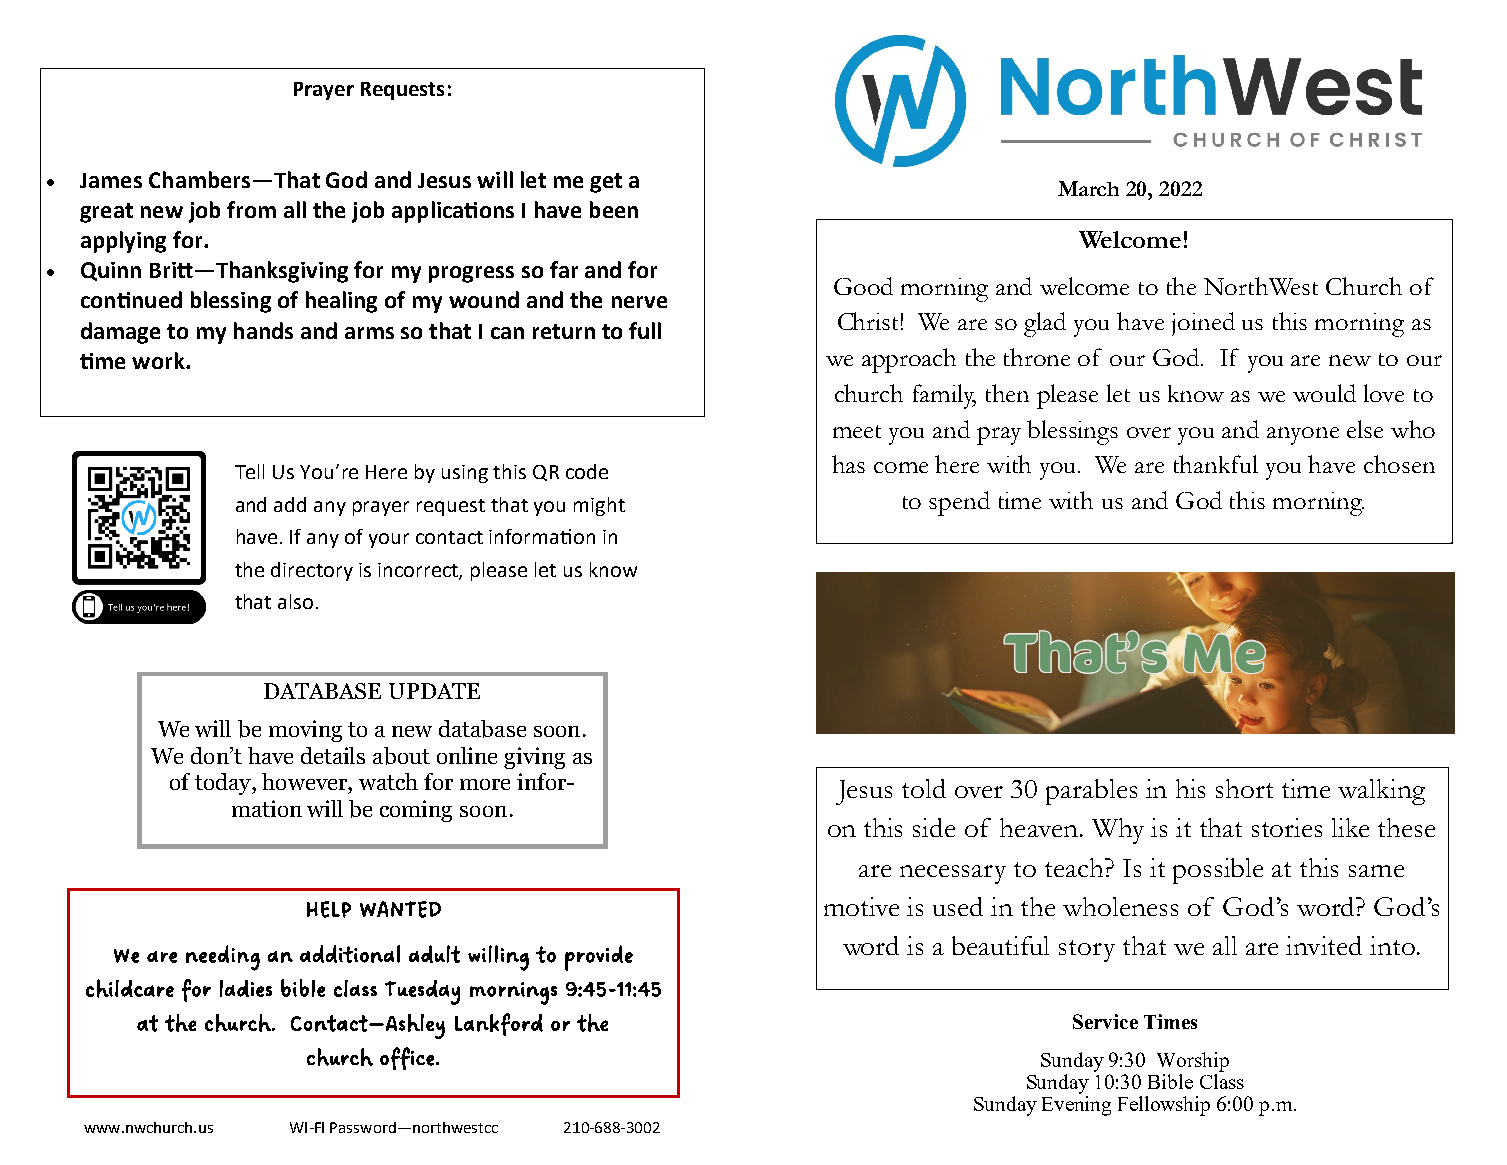 The image size is (1507, 1165). Describe the element at coordinates (857, 431) in the screenshot. I see `meet` at that location.
